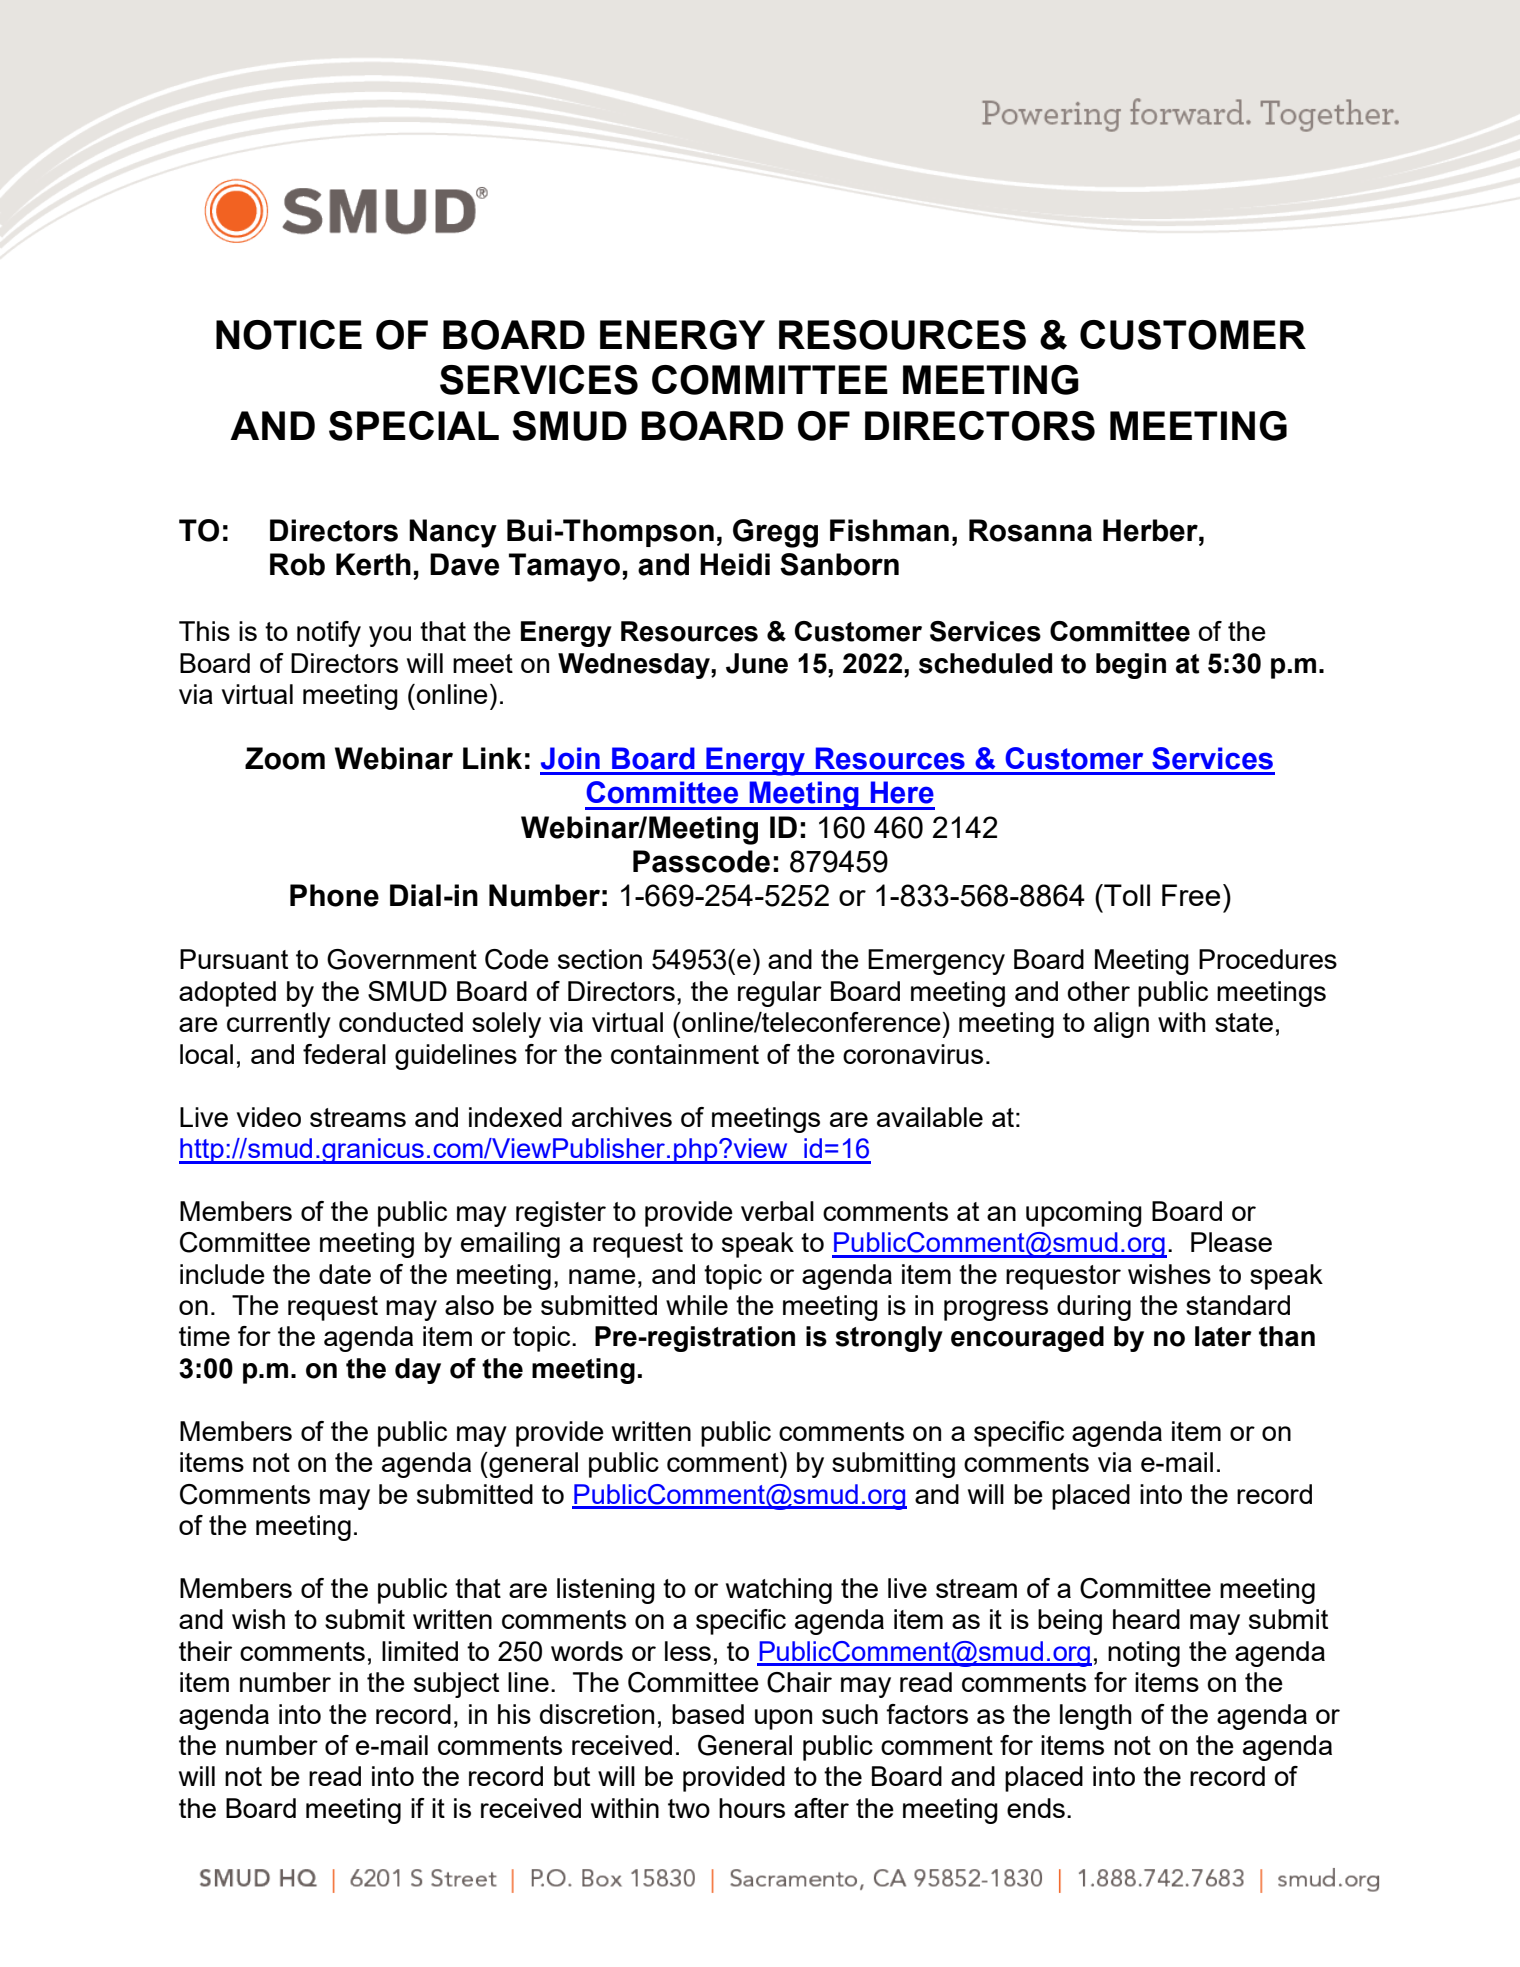 The width and height of the screenshot is (1520, 1967). I want to click on Toll, so click(1126, 895).
